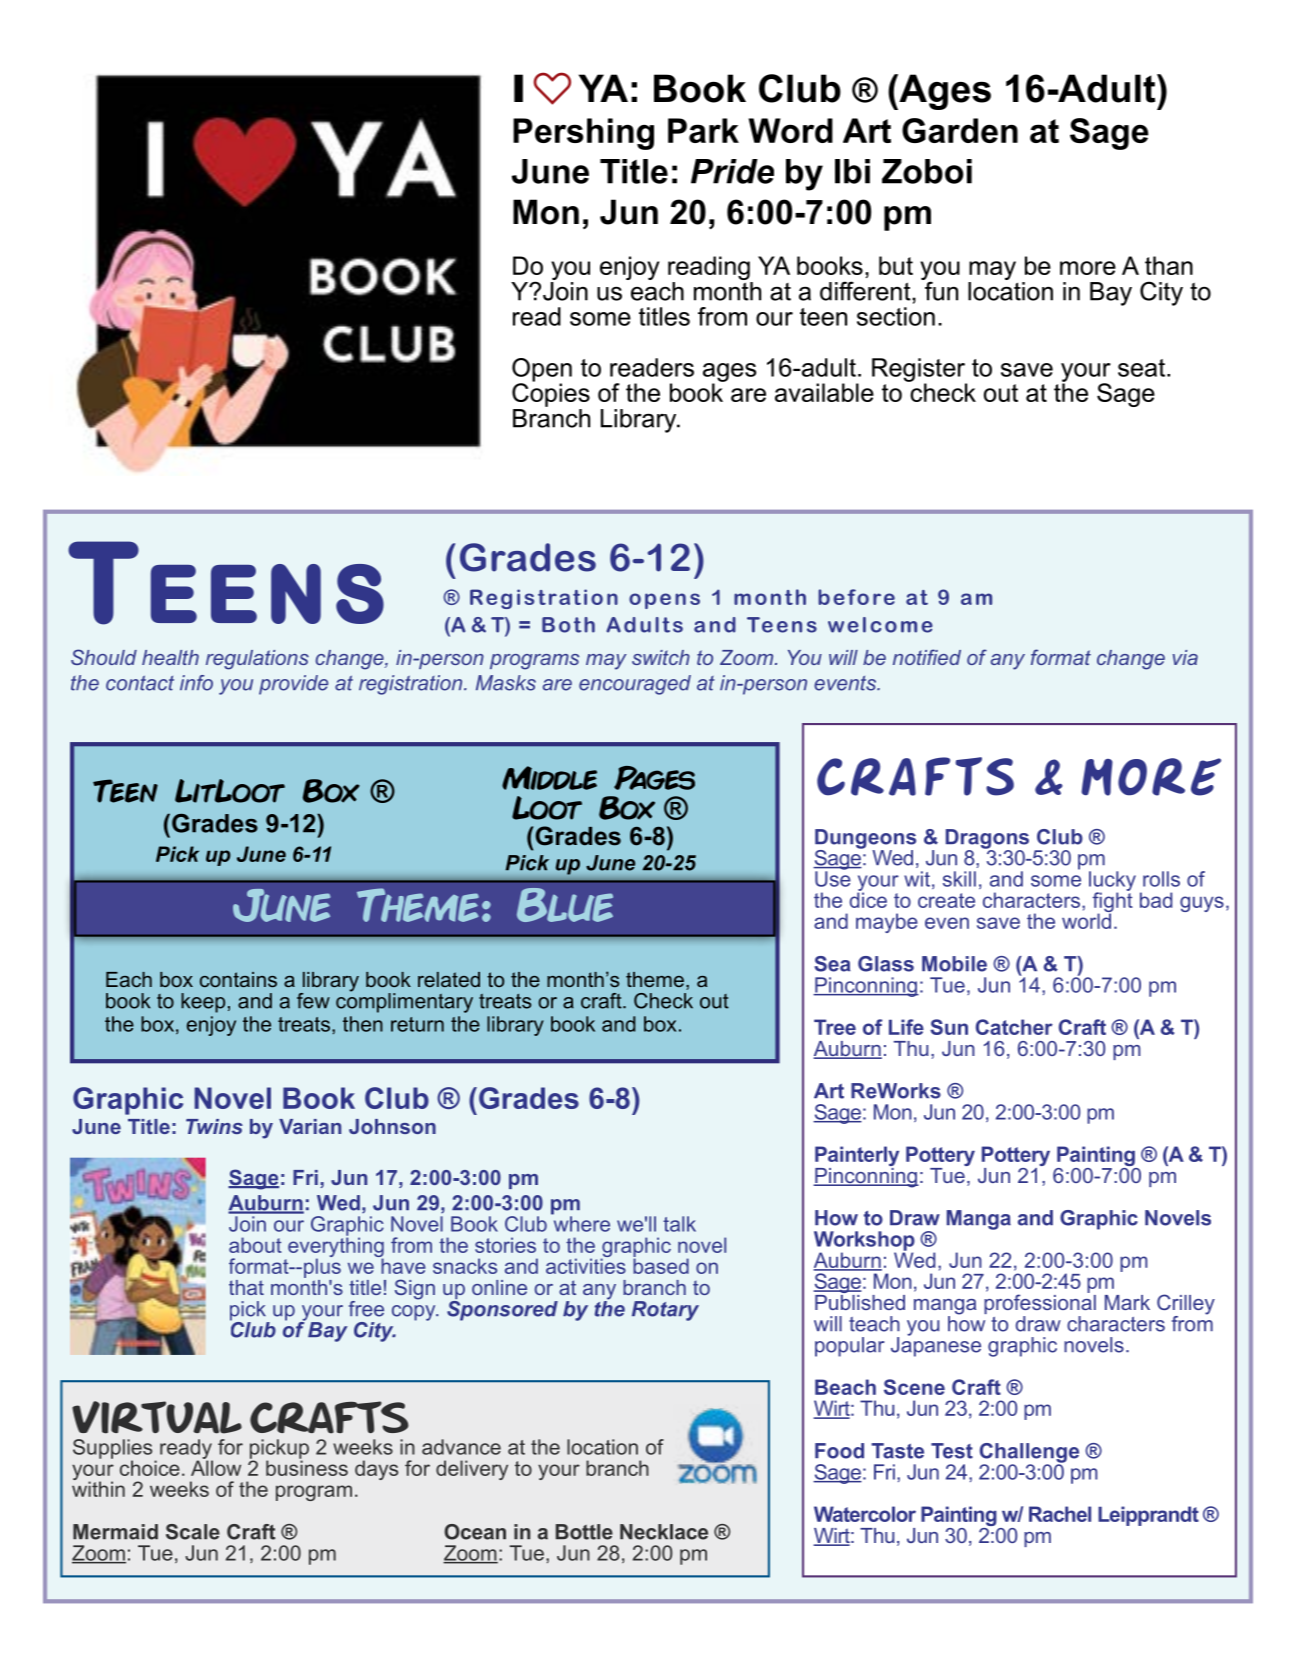  What do you see at coordinates (1112, 882) in the screenshot?
I see `lucky` at bounding box center [1112, 882].
